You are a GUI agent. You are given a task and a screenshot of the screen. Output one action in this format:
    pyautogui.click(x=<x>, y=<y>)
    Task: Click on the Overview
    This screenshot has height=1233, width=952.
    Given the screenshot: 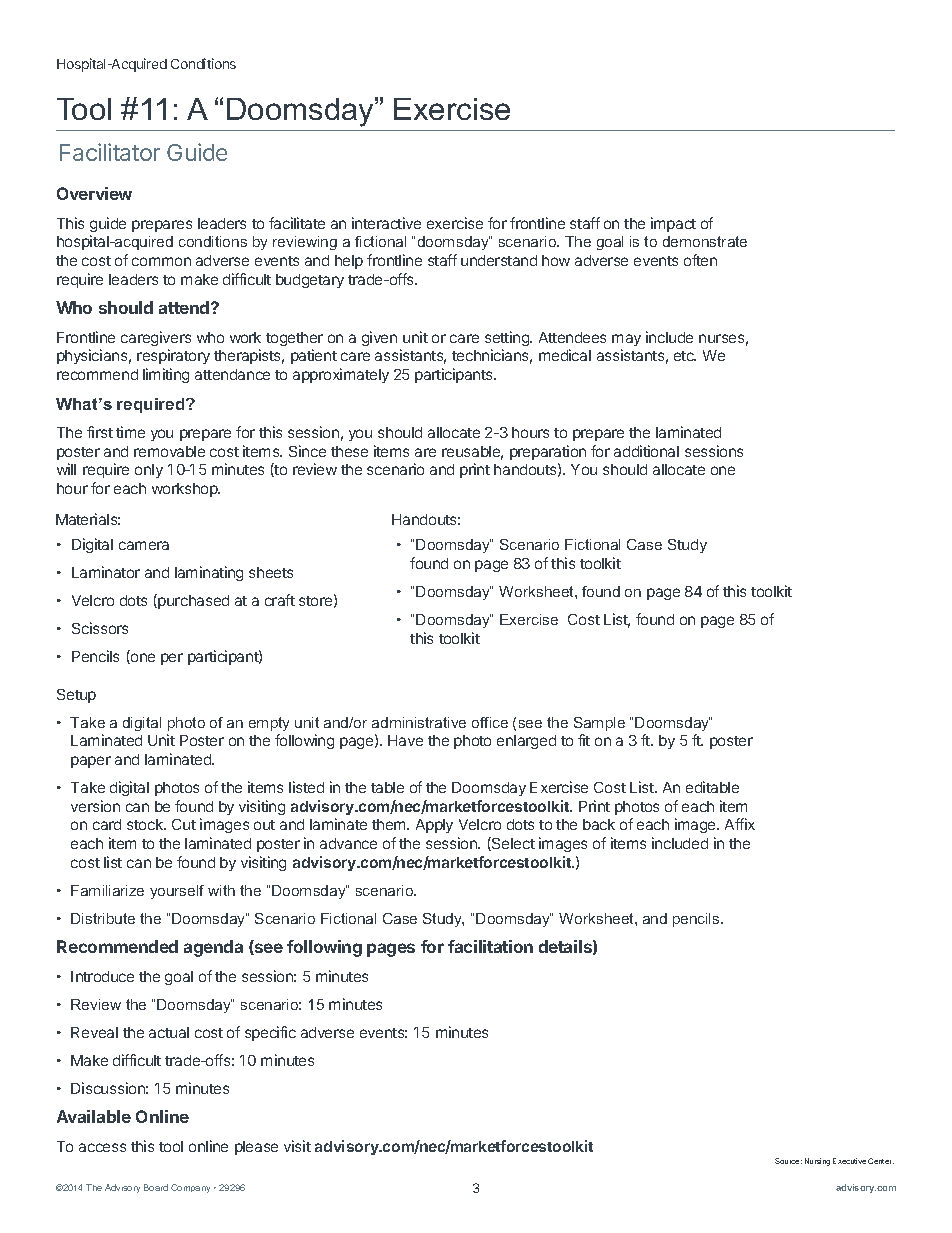 What is the action you would take?
    pyautogui.click(x=94, y=193)
